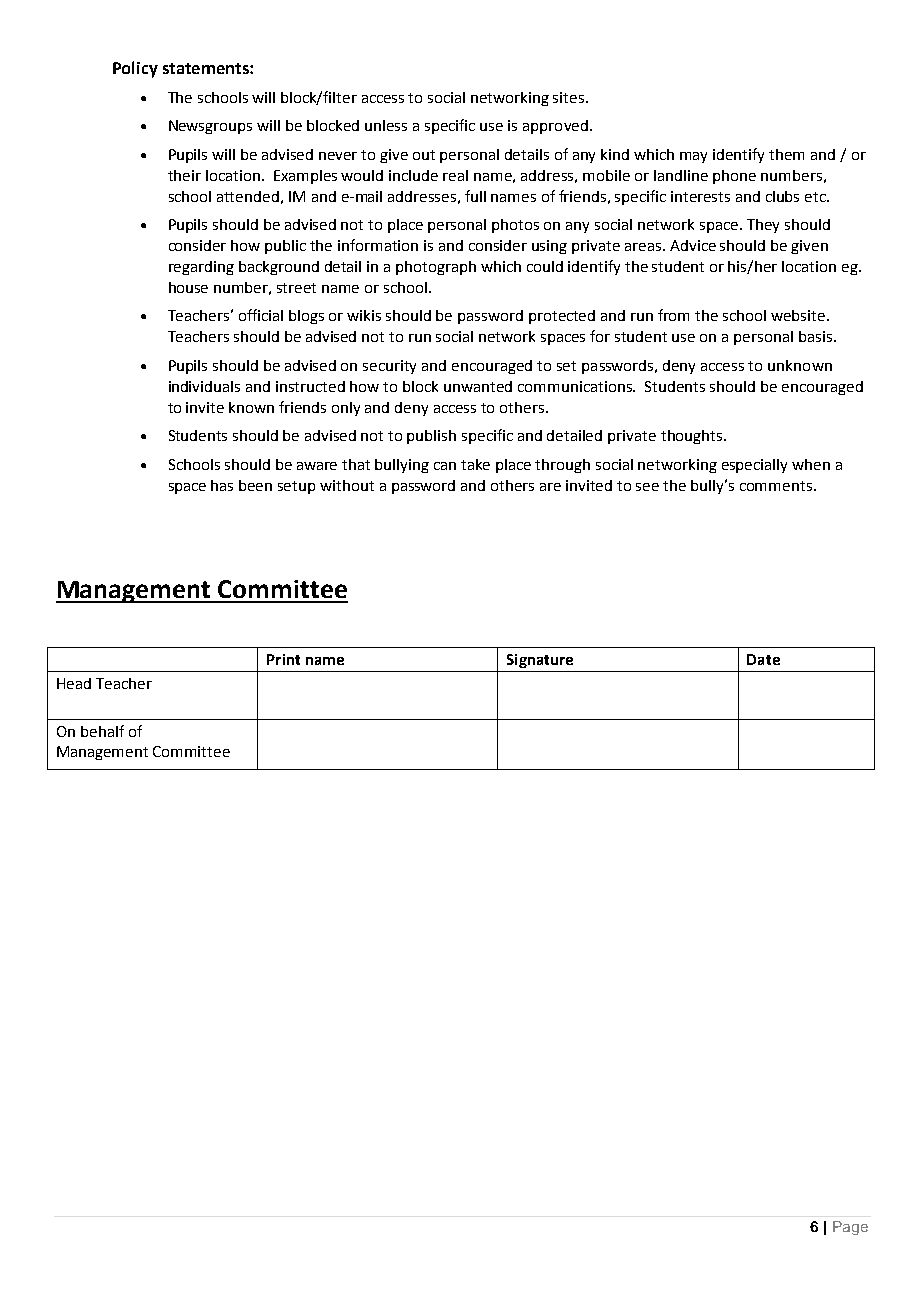 Image resolution: width=924 pixels, height=1308 pixels. What do you see at coordinates (540, 661) in the document?
I see `Signature` at bounding box center [540, 661].
